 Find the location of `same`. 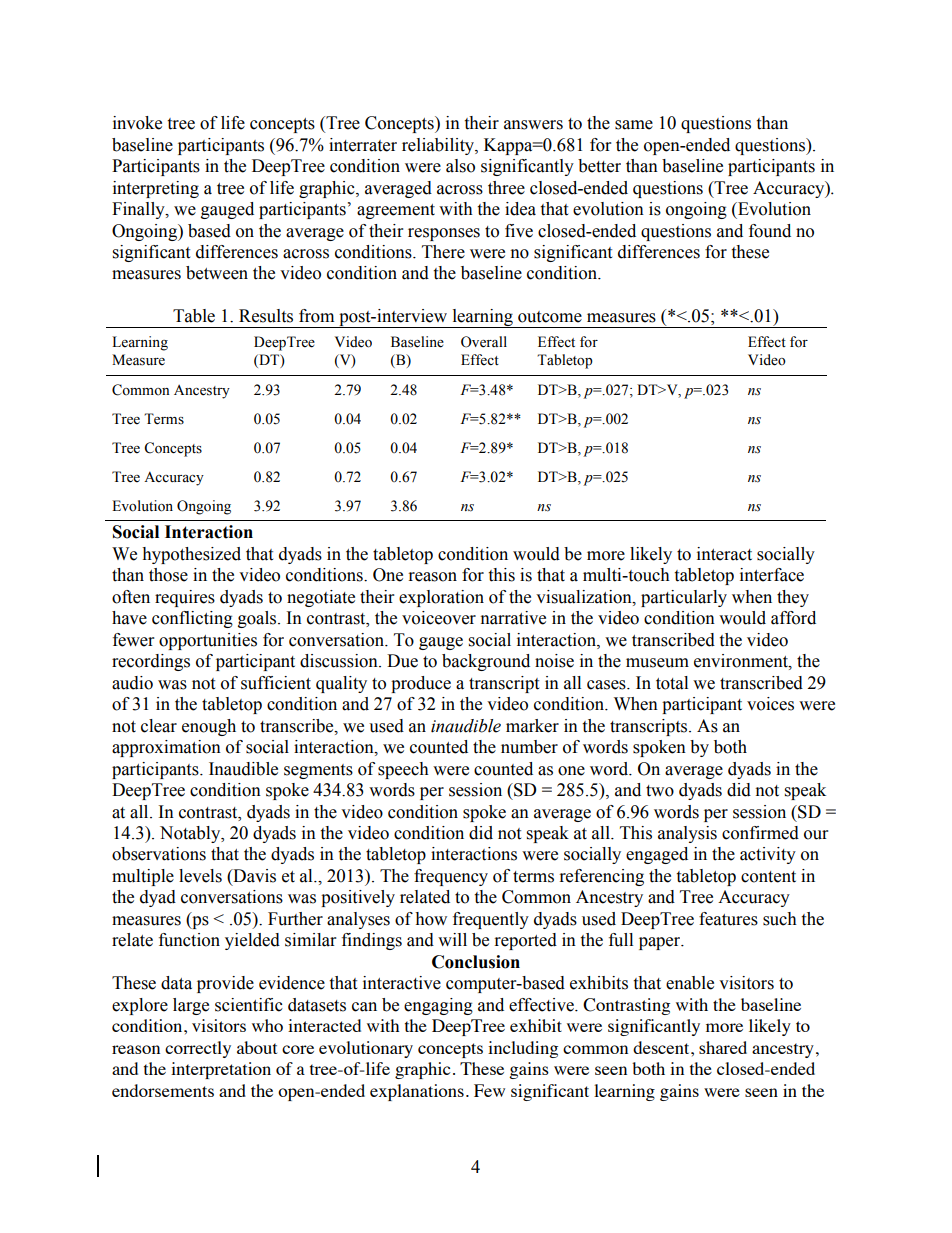

same is located at coordinates (634, 125).
